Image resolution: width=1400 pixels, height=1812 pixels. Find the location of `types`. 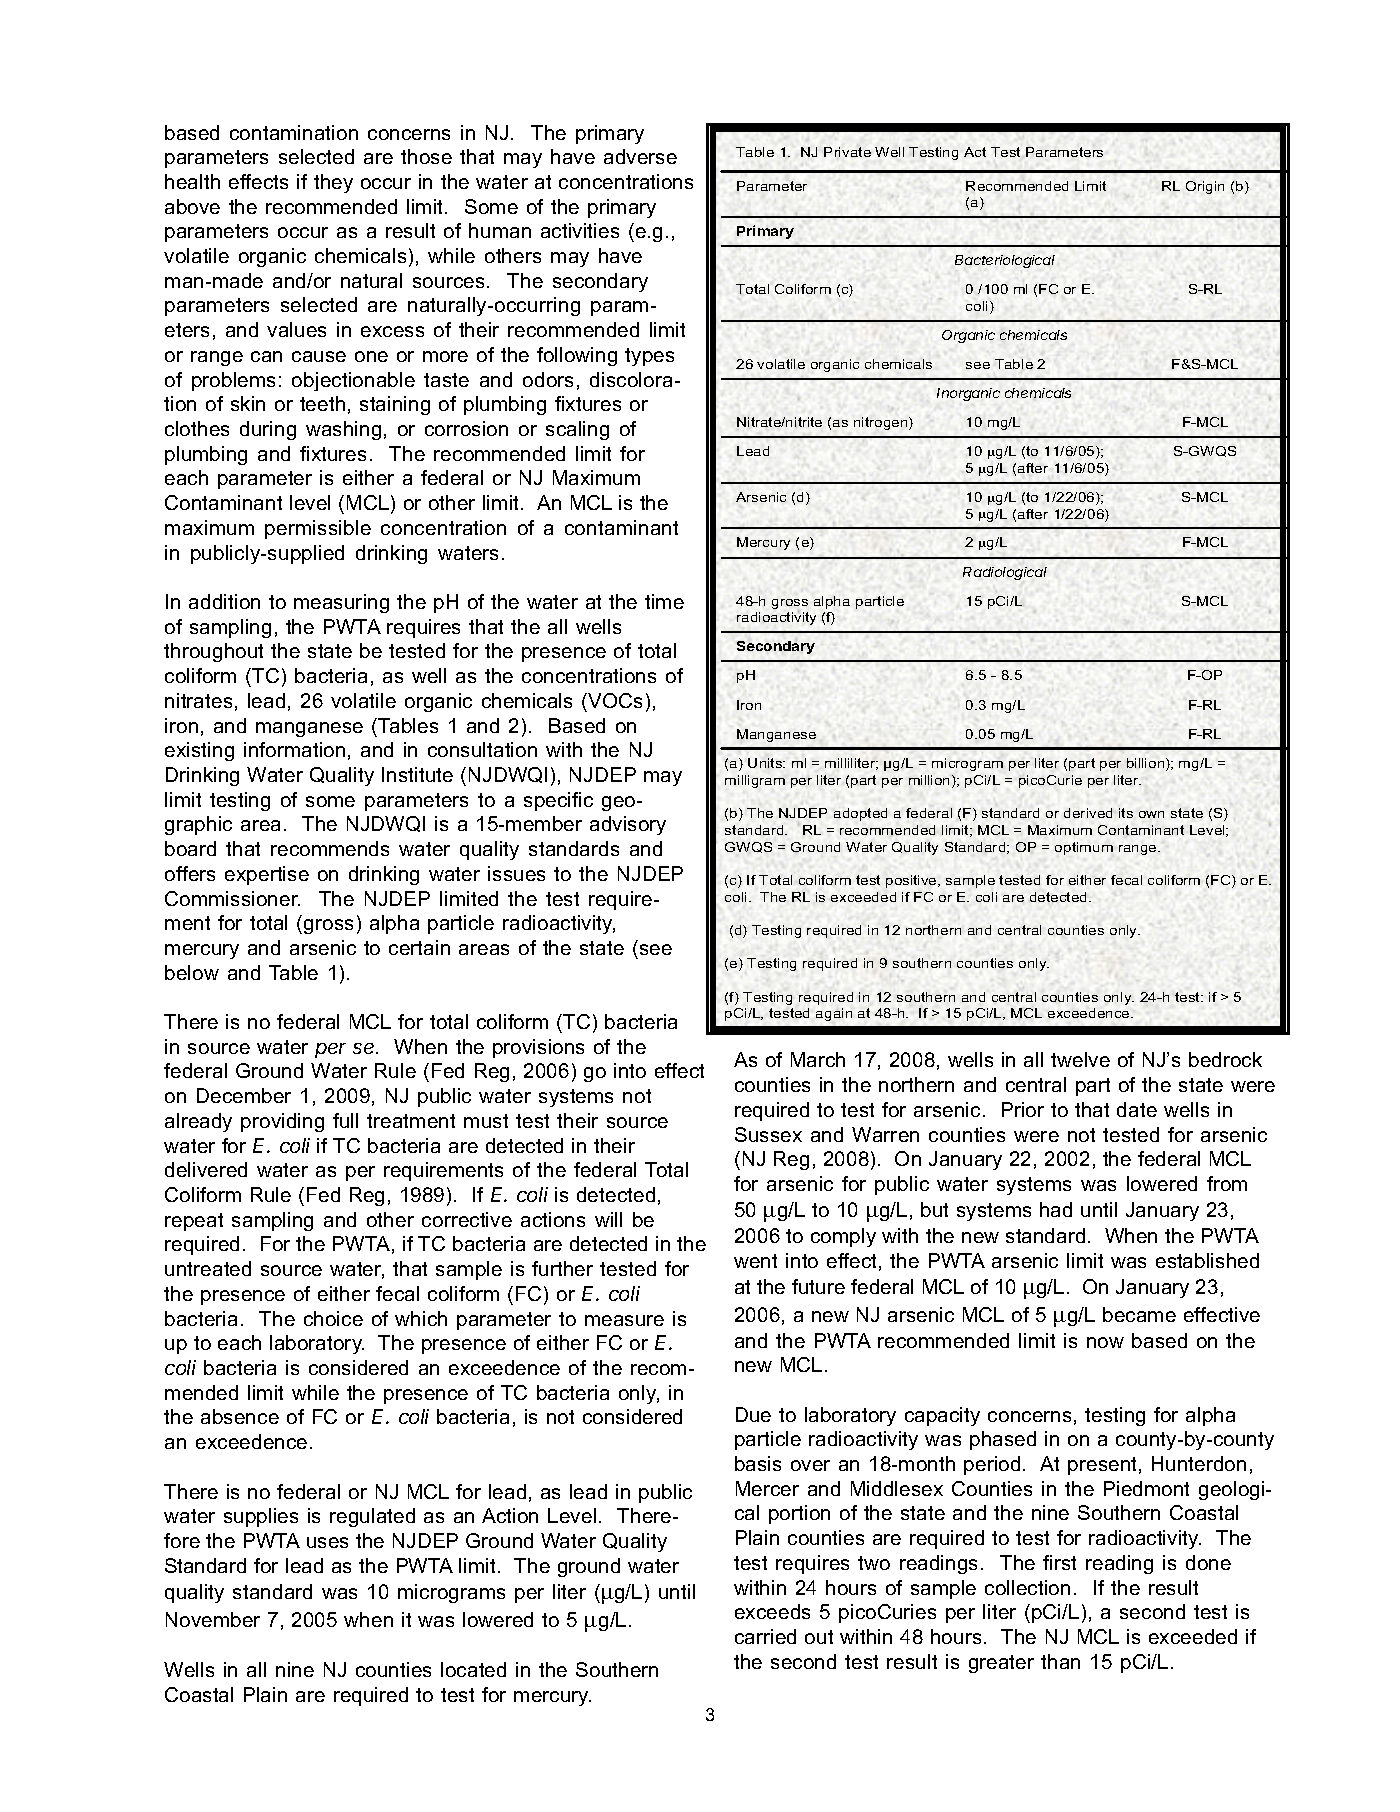

types is located at coordinates (649, 357).
